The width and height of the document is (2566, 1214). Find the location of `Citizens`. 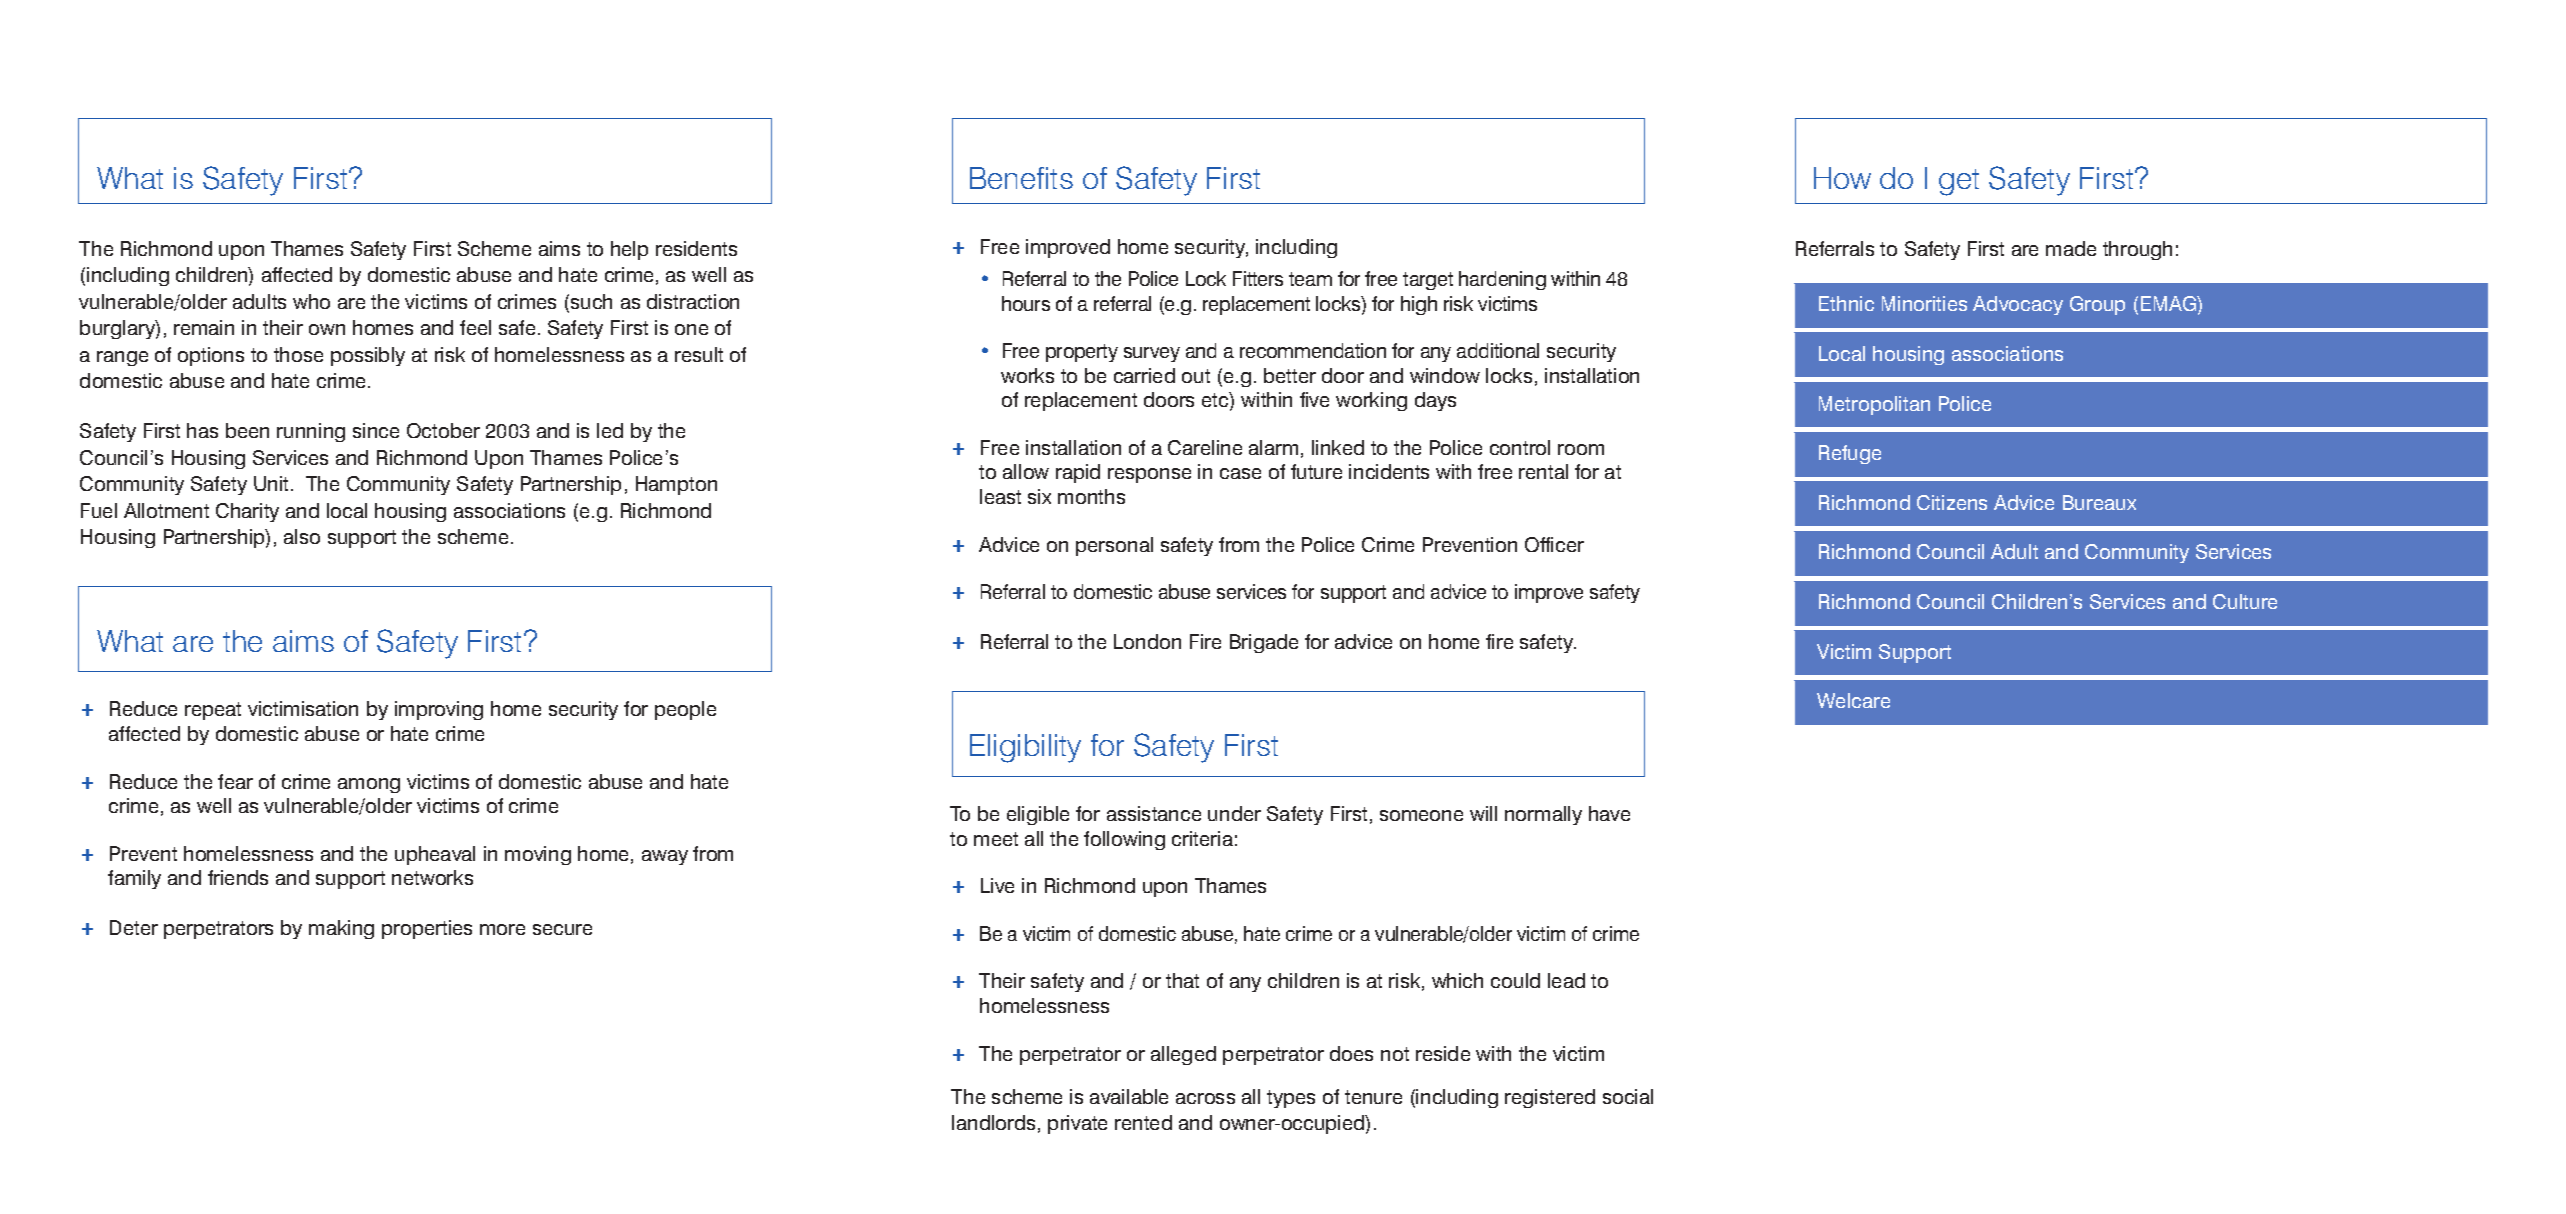

Citizens is located at coordinates (1952, 502).
